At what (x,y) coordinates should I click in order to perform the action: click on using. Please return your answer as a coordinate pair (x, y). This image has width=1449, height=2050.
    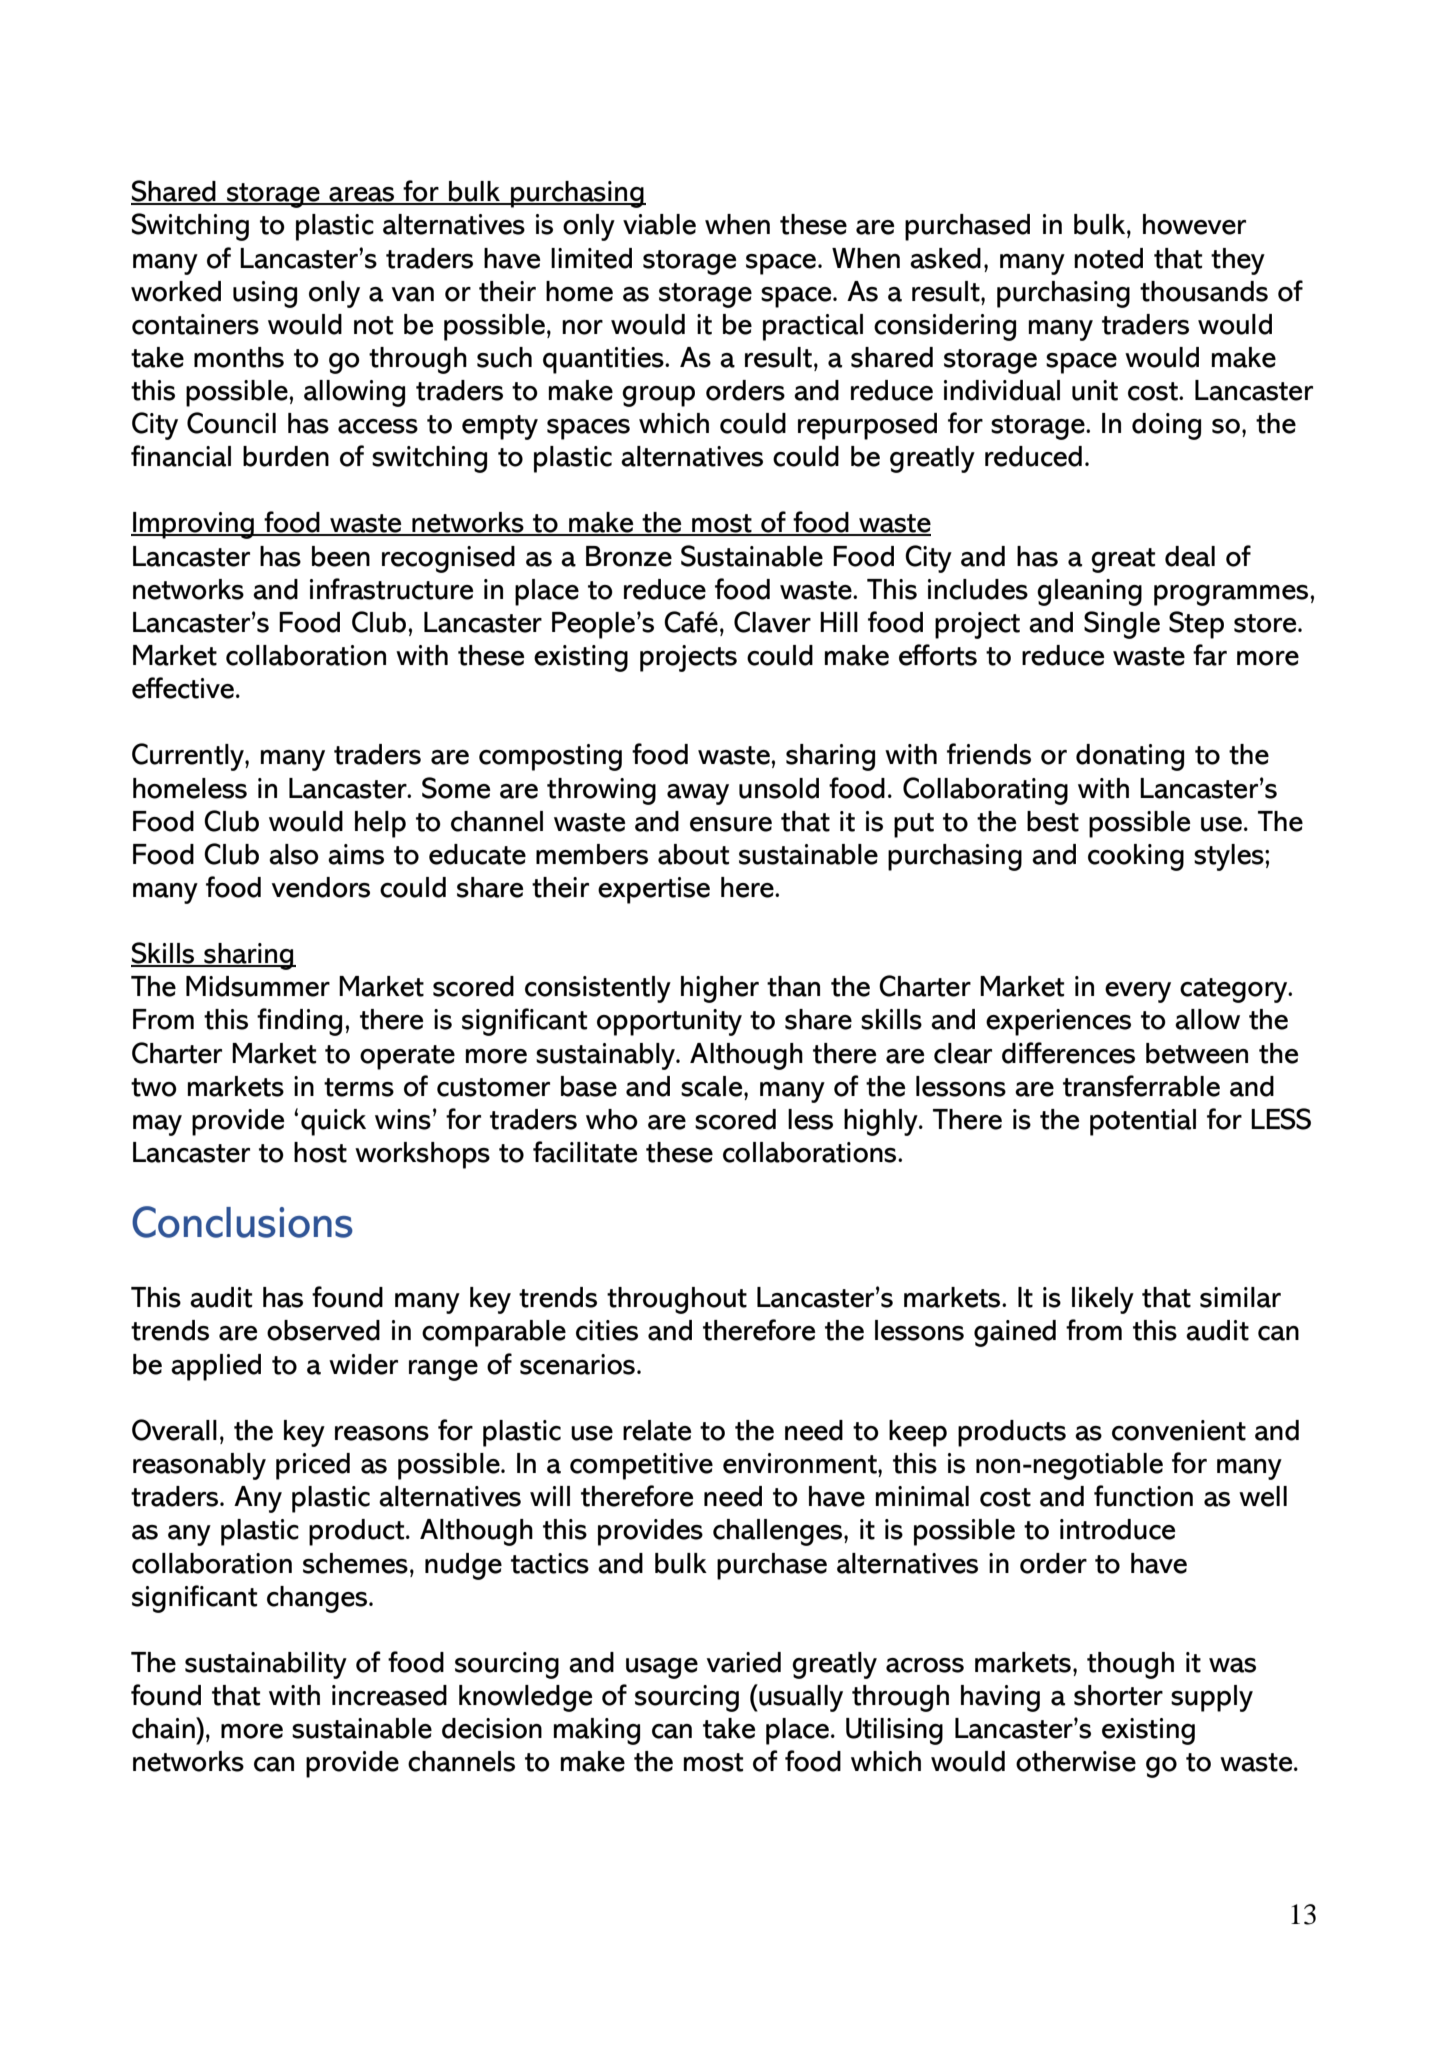
    Looking at the image, I should click on (265, 294).
